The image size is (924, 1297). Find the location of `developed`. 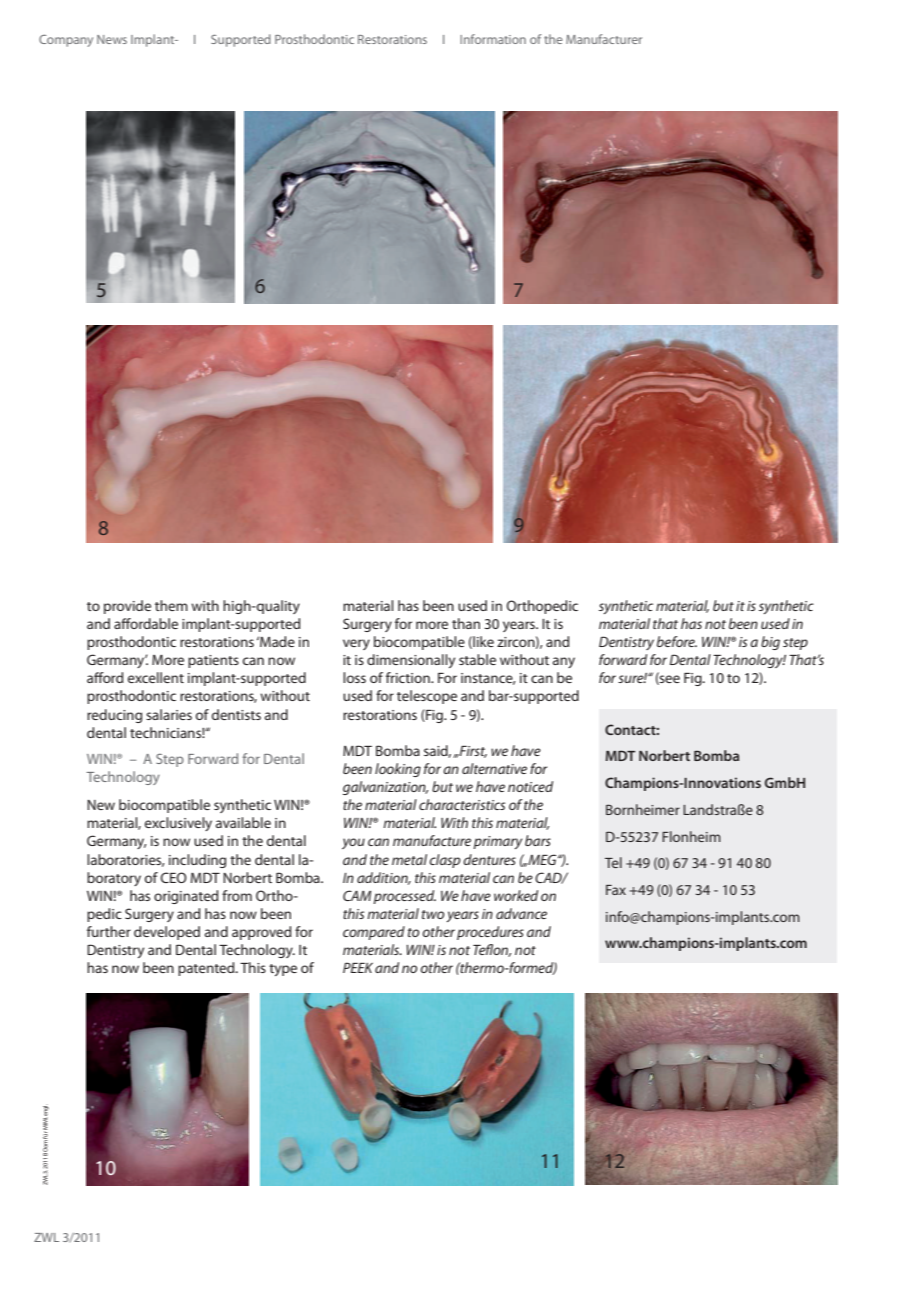

developed is located at coordinates (167, 933).
